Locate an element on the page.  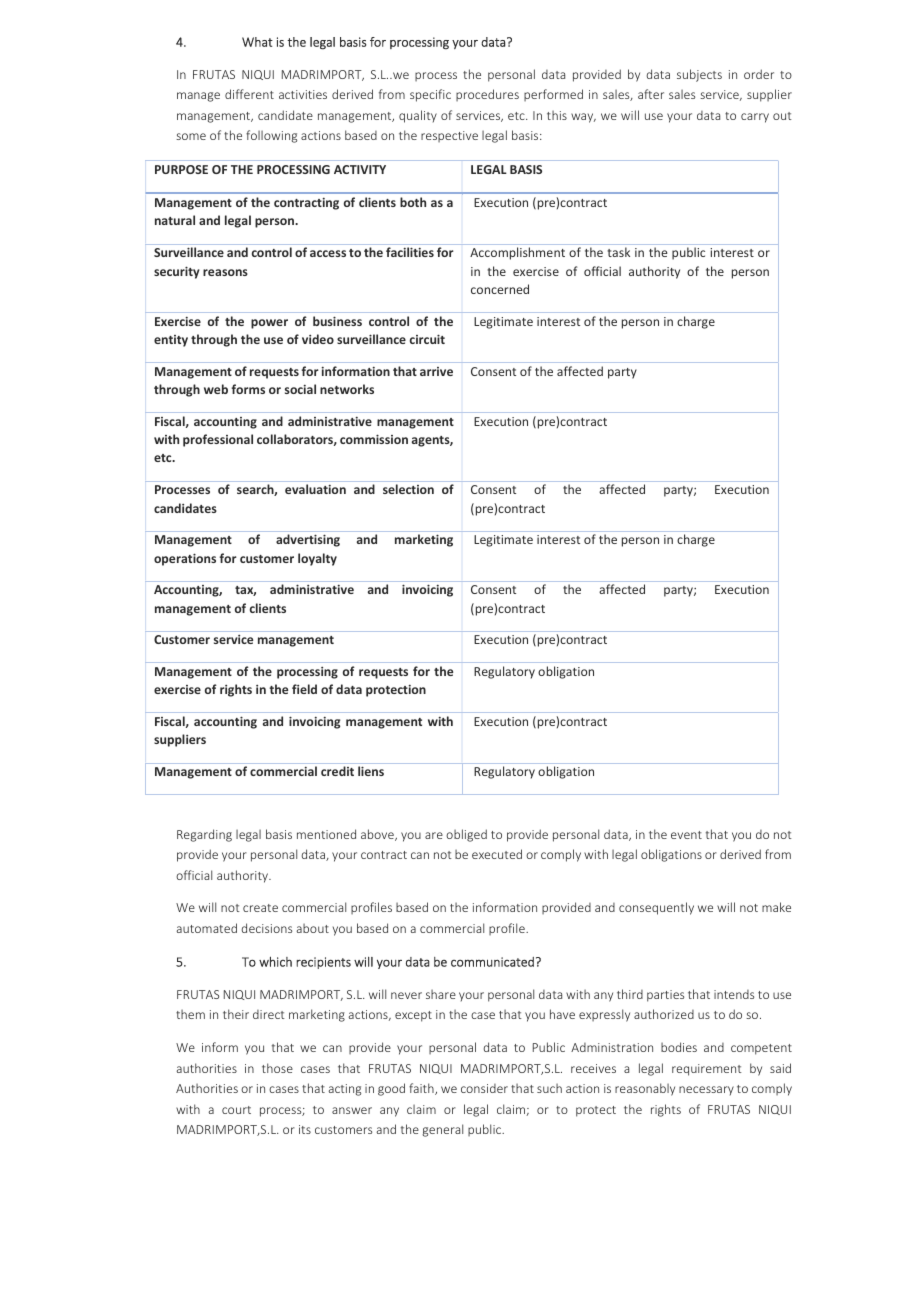
consider is located at coordinates (484, 1088).
